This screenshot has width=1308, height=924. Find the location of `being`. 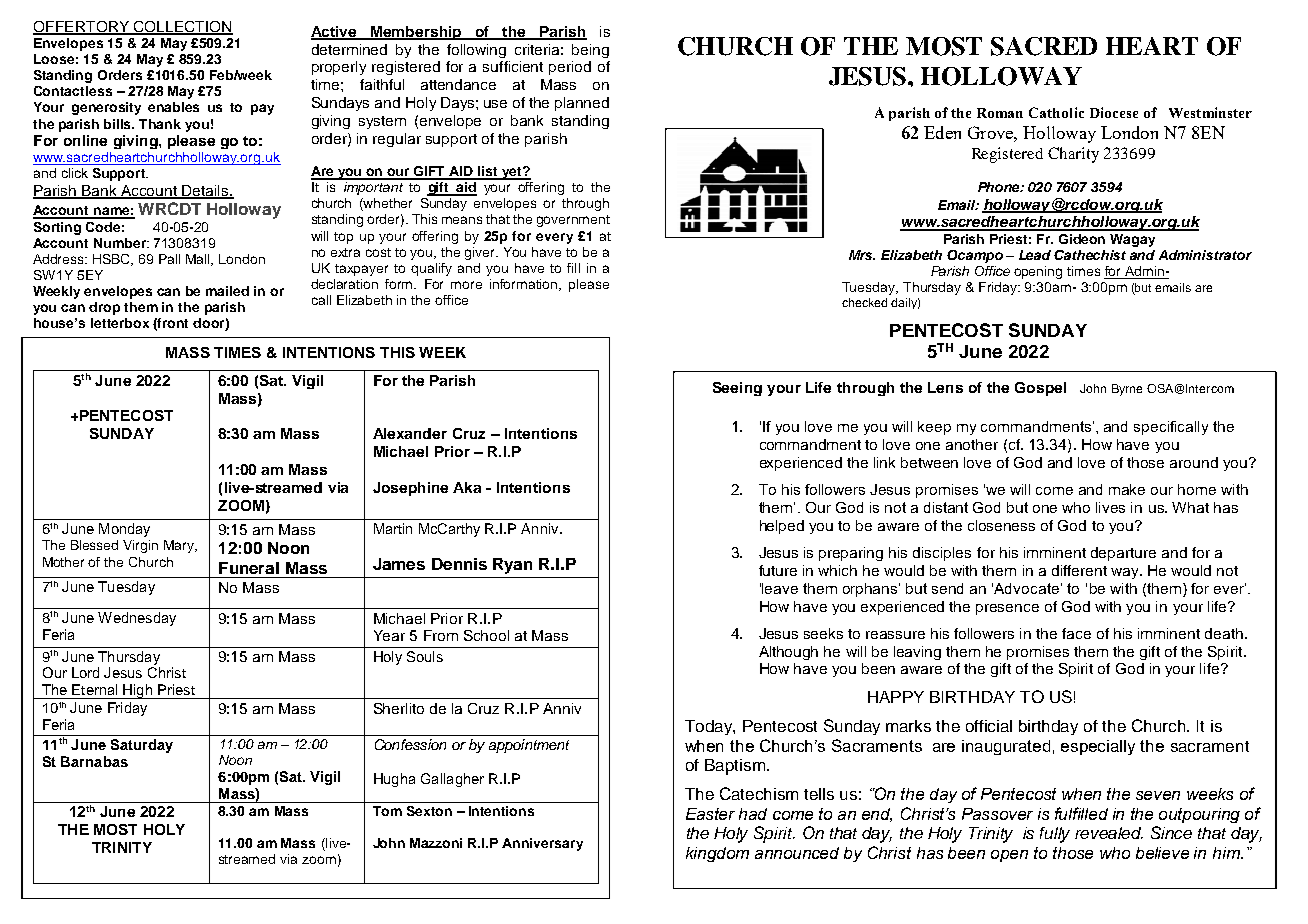

being is located at coordinates (590, 51).
